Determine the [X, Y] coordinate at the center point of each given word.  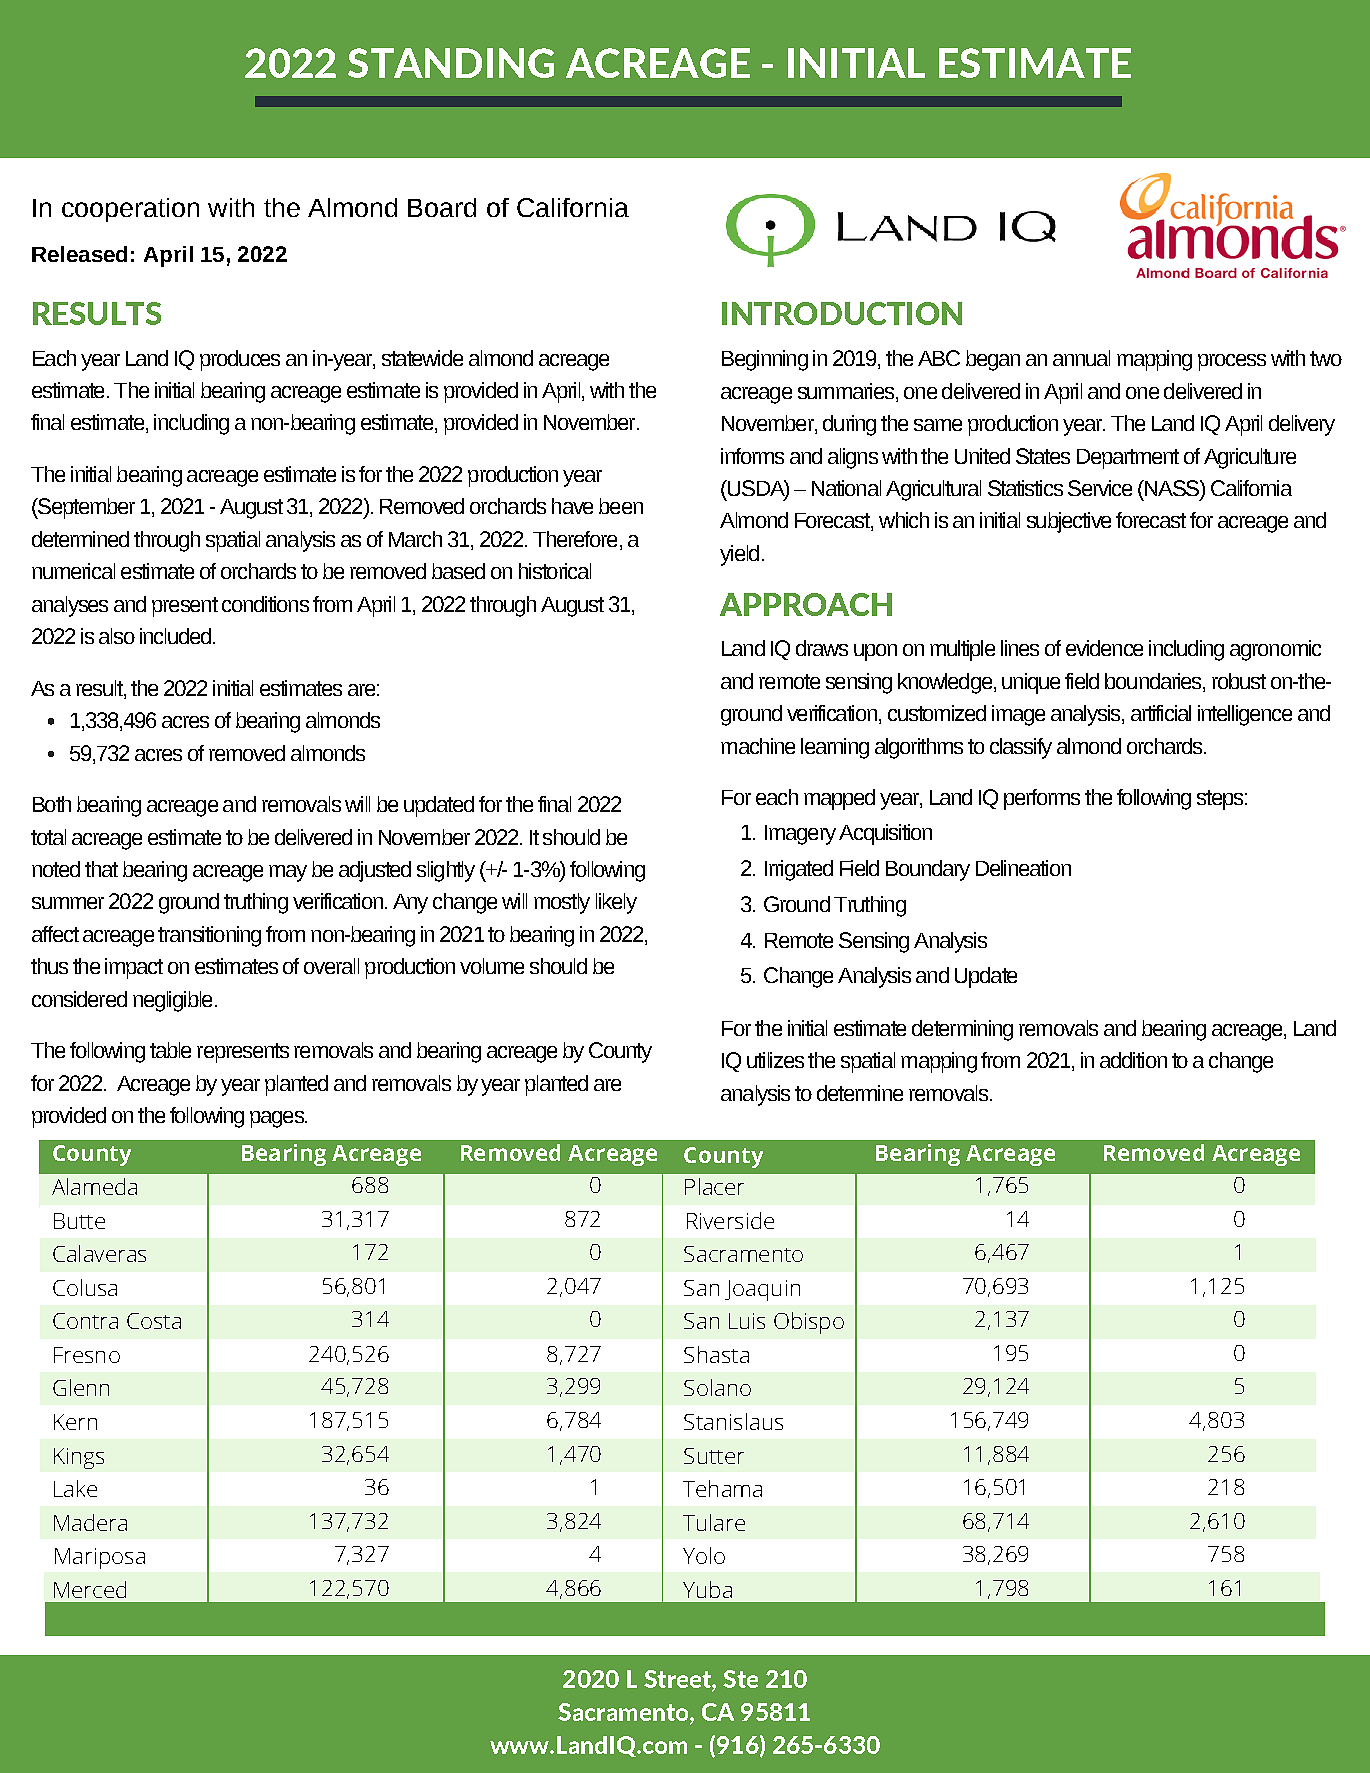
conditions [265, 604]
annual [1081, 358]
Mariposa [100, 1558]
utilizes [775, 1060]
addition [1133, 1060]
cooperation [130, 210]
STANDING [451, 63]
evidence [1104, 648]
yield [739, 555]
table [170, 1050]
